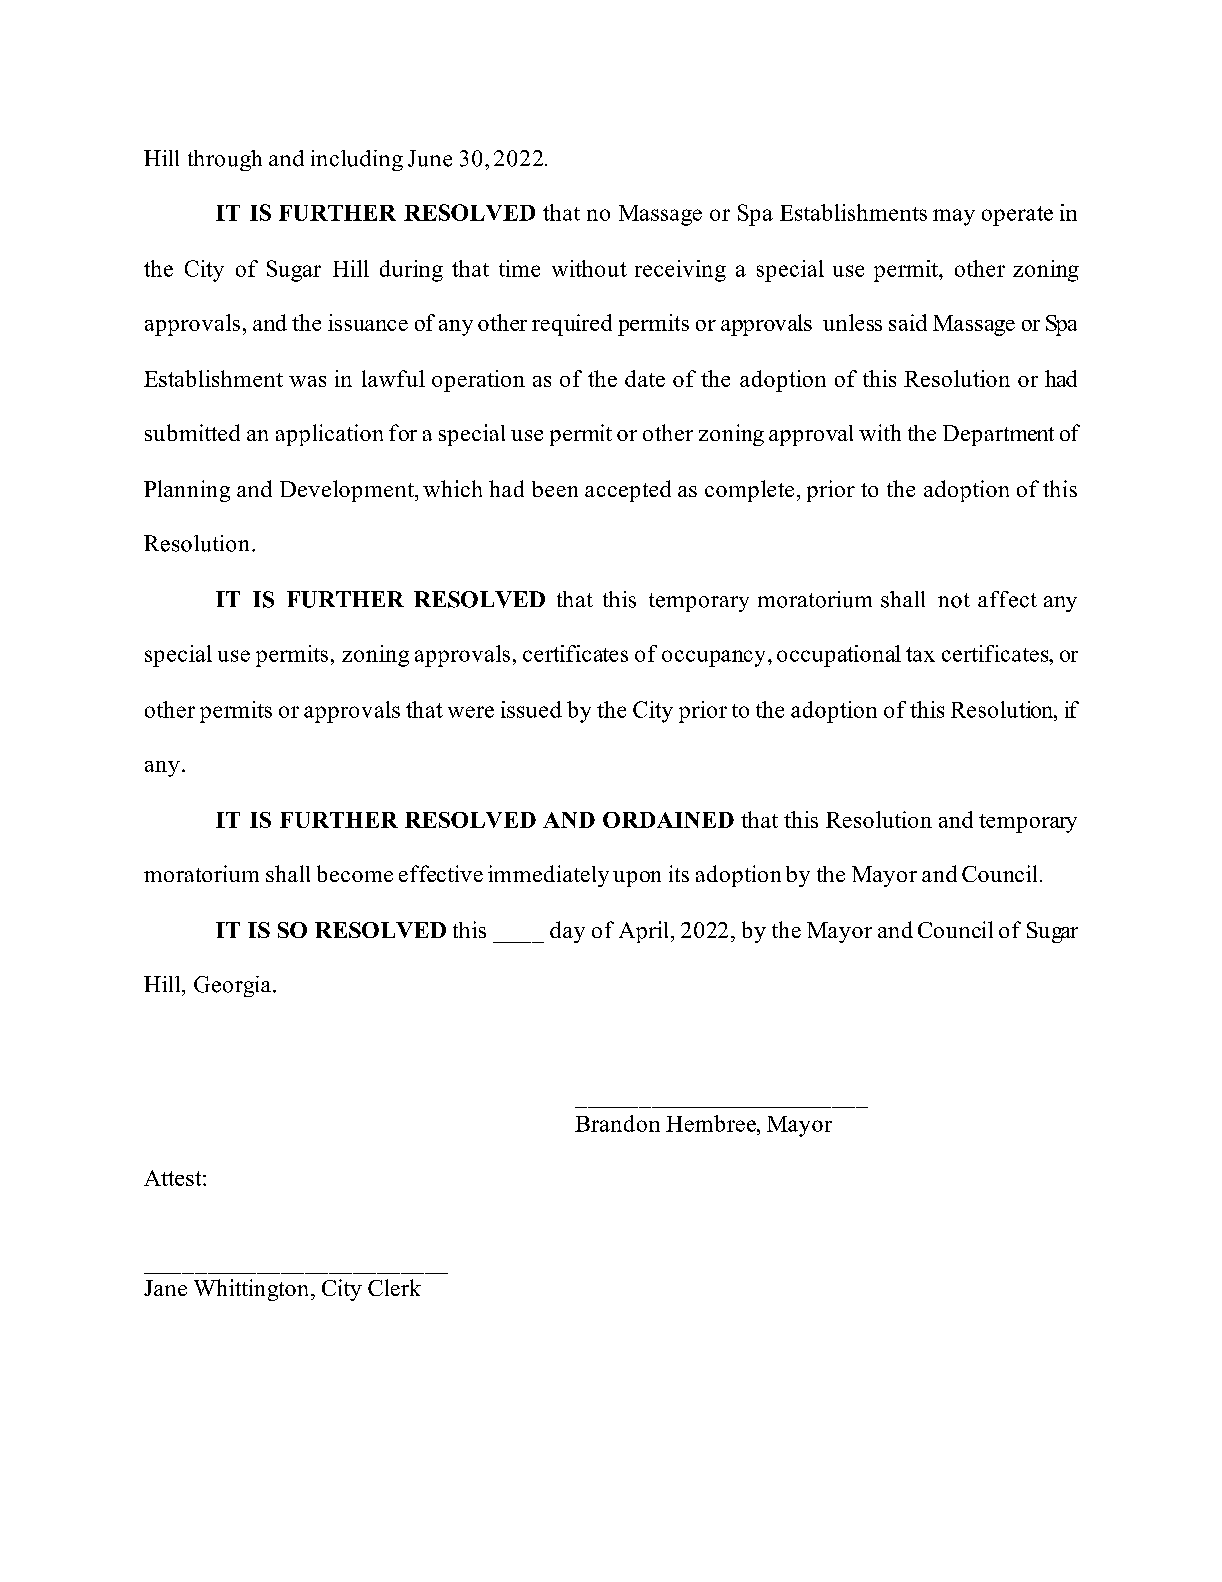 The height and width of the screenshot is (1582, 1222). What do you see at coordinates (232, 986) in the screenshot?
I see `Georgia` at bounding box center [232, 986].
